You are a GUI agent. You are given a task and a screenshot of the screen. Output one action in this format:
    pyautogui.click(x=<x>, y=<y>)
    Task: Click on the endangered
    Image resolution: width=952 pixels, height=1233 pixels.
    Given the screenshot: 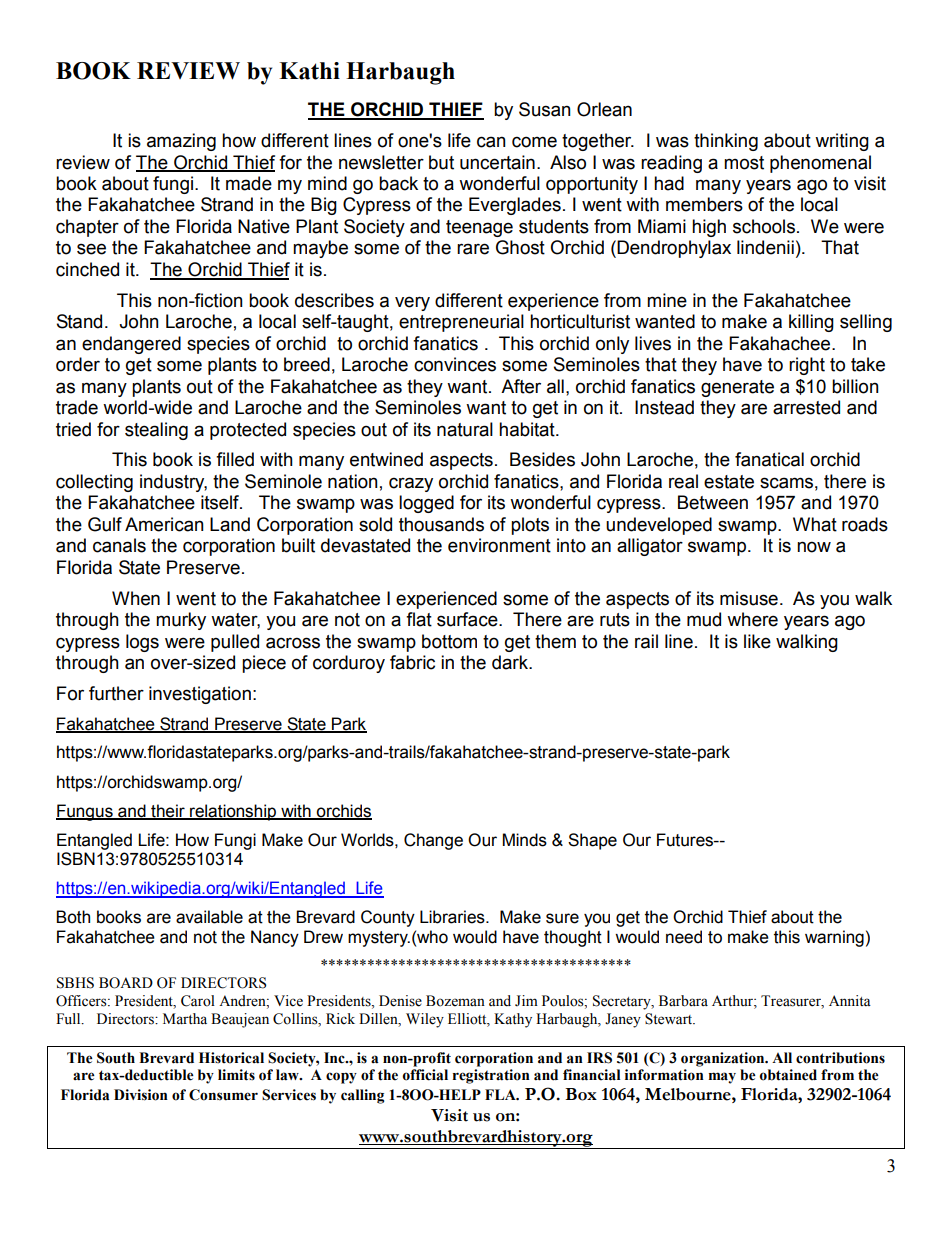 What is the action you would take?
    pyautogui.click(x=131, y=345)
